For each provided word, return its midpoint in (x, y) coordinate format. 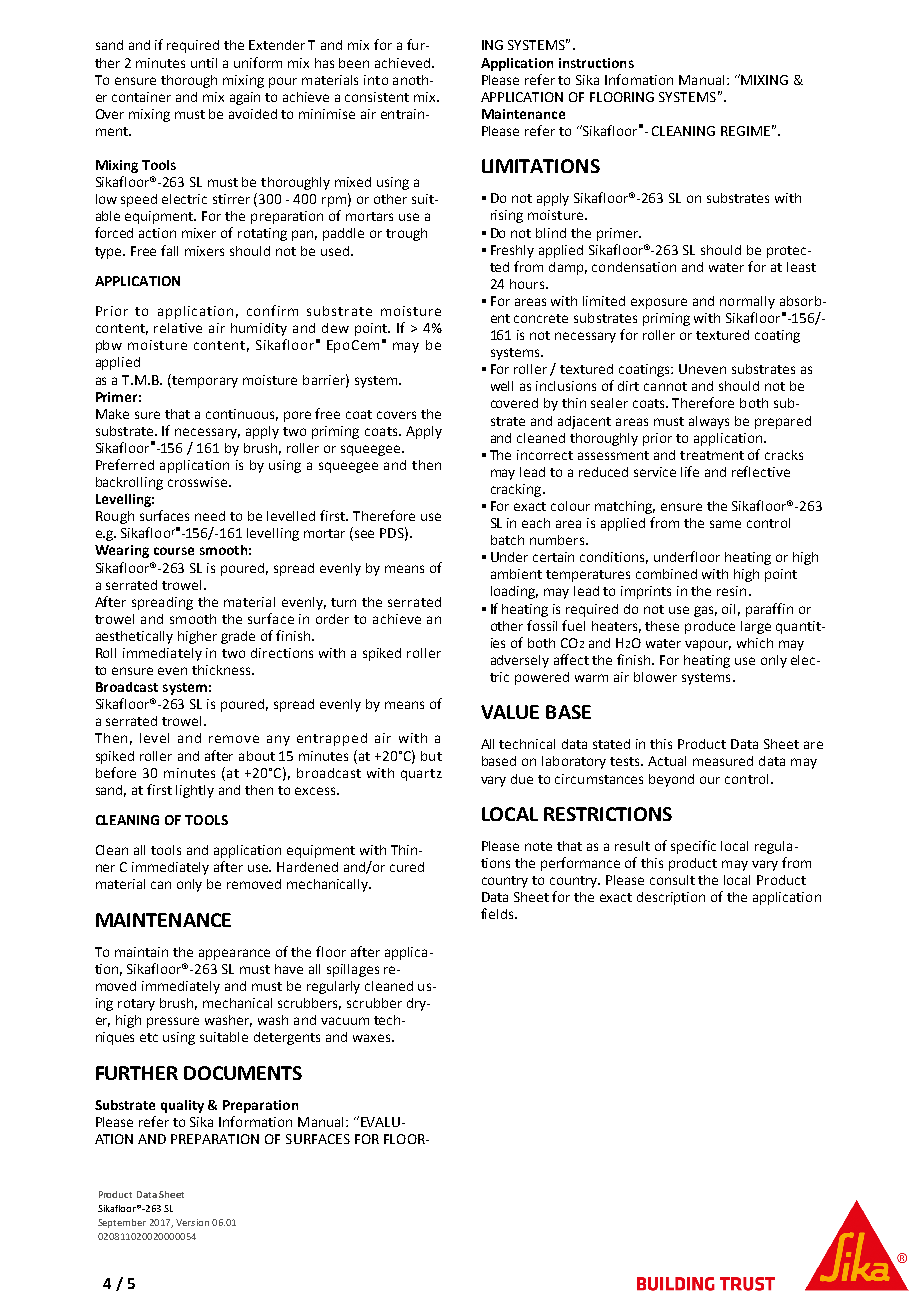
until (204, 63)
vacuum (345, 1021)
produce (710, 627)
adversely (520, 661)
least (801, 267)
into (376, 80)
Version (192, 1222)
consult (672, 880)
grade (238, 637)
